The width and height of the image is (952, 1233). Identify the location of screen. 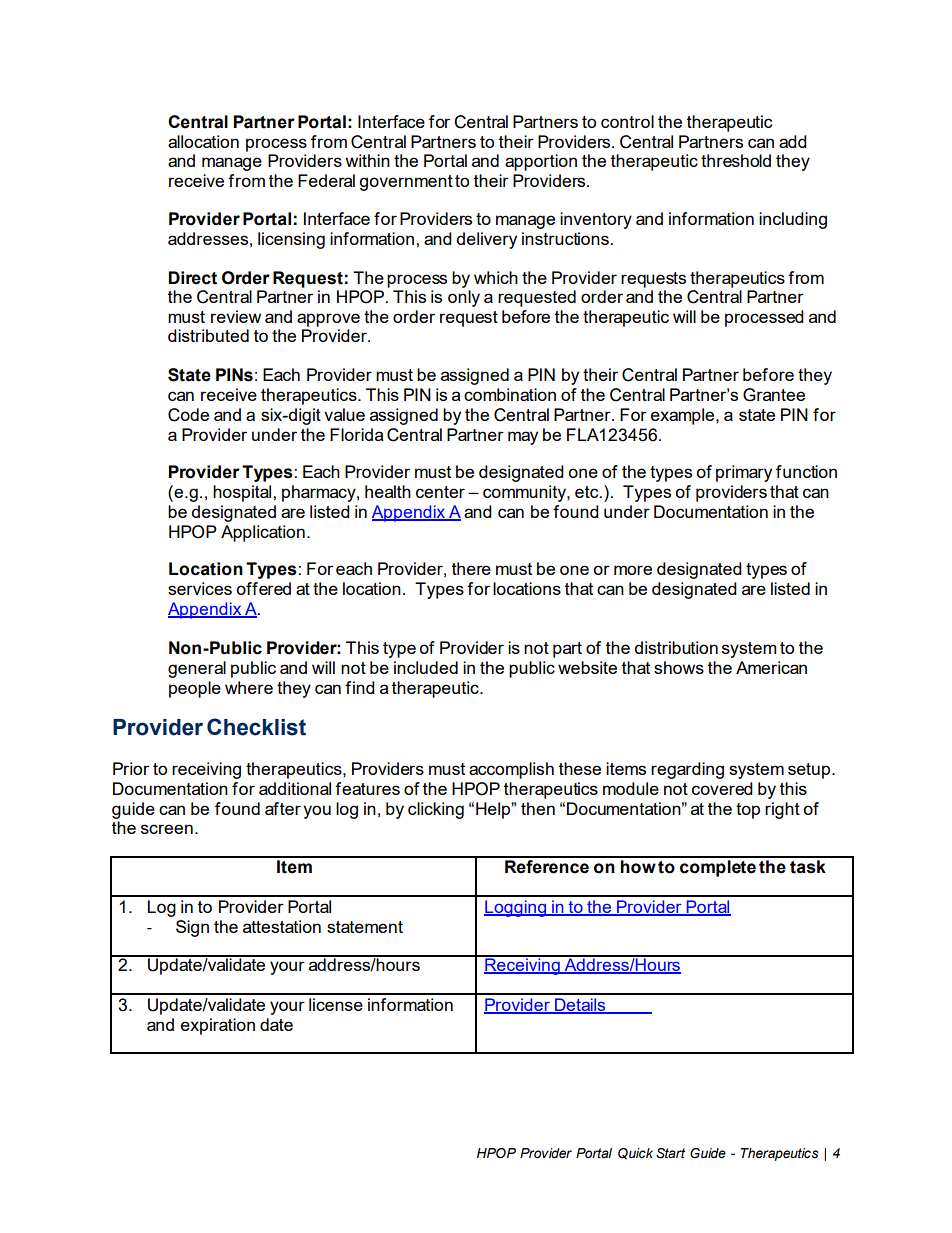
(167, 829).
